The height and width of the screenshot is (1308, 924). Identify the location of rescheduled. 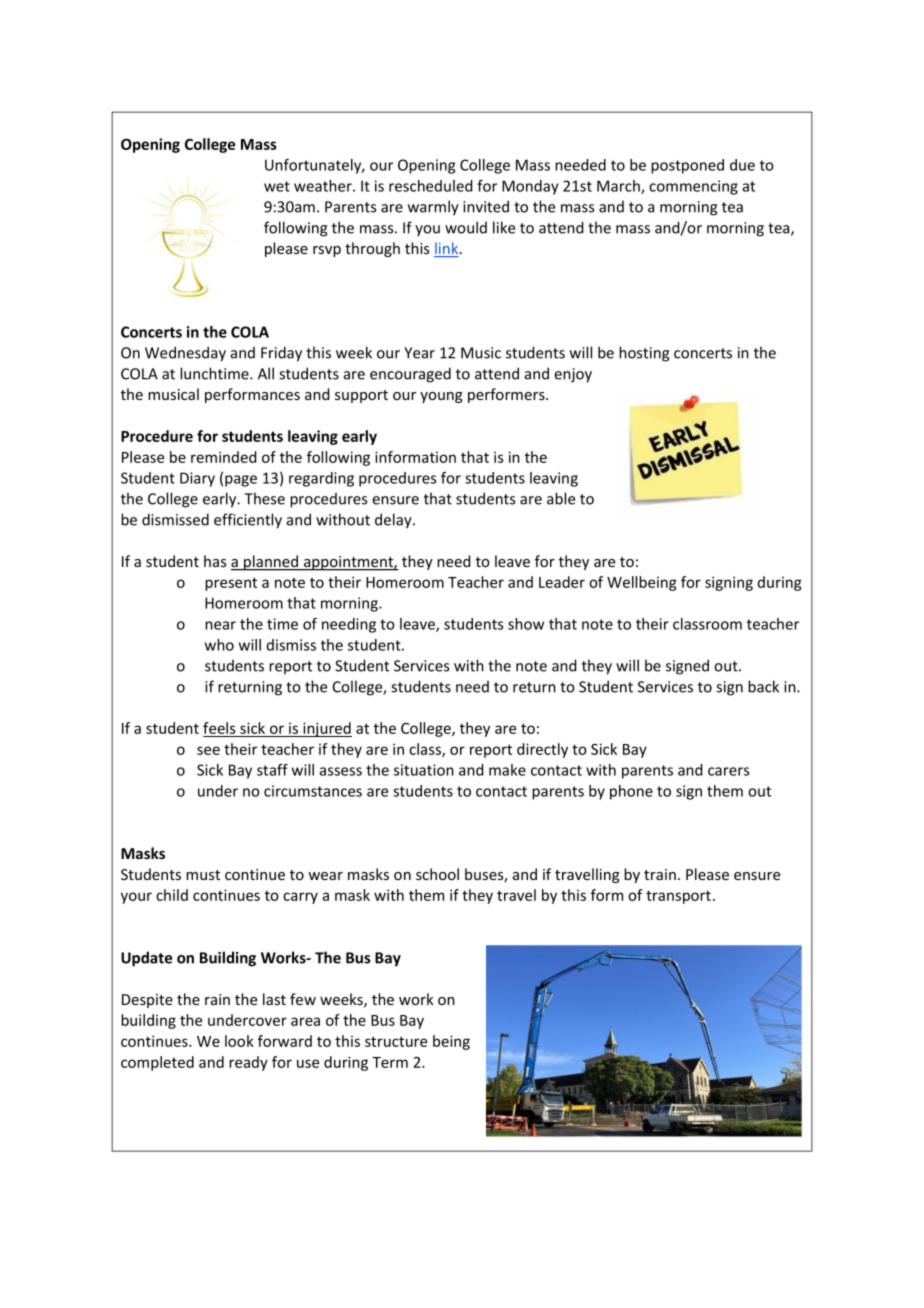
(431, 186).
